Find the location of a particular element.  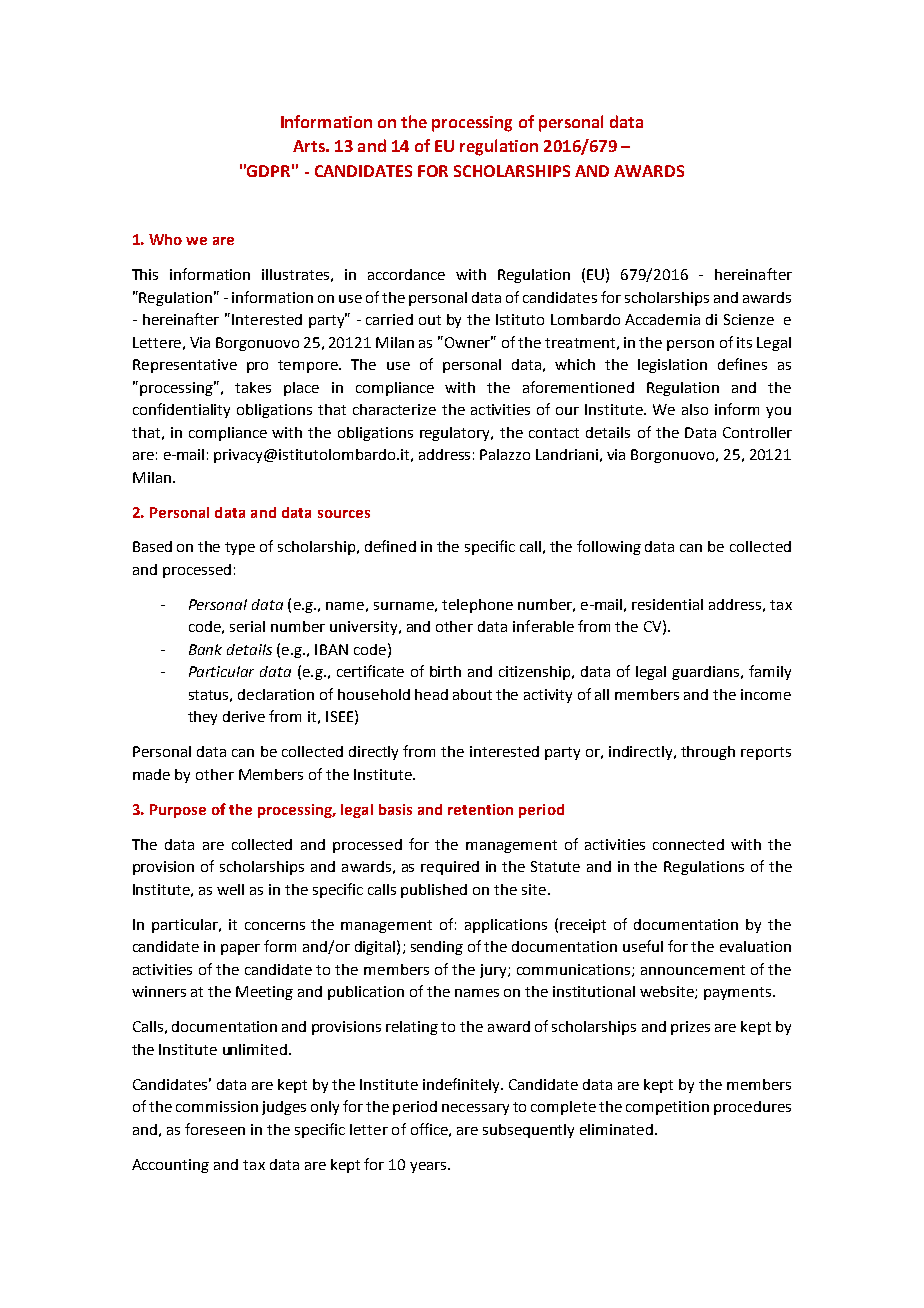

competition is located at coordinates (667, 1108).
